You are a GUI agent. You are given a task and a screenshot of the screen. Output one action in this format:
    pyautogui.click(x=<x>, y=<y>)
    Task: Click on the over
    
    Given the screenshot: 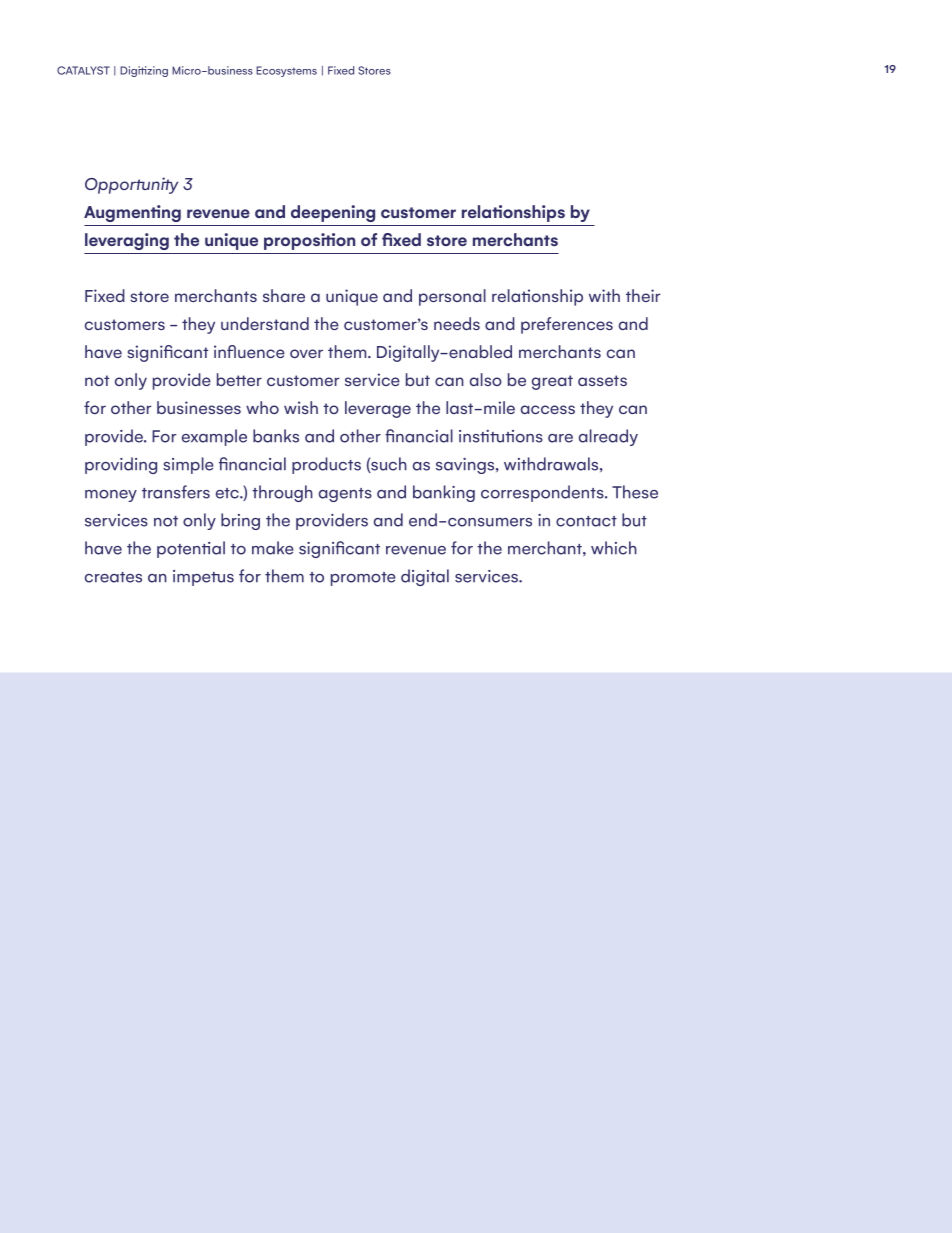 What is the action you would take?
    pyautogui.click(x=306, y=353)
